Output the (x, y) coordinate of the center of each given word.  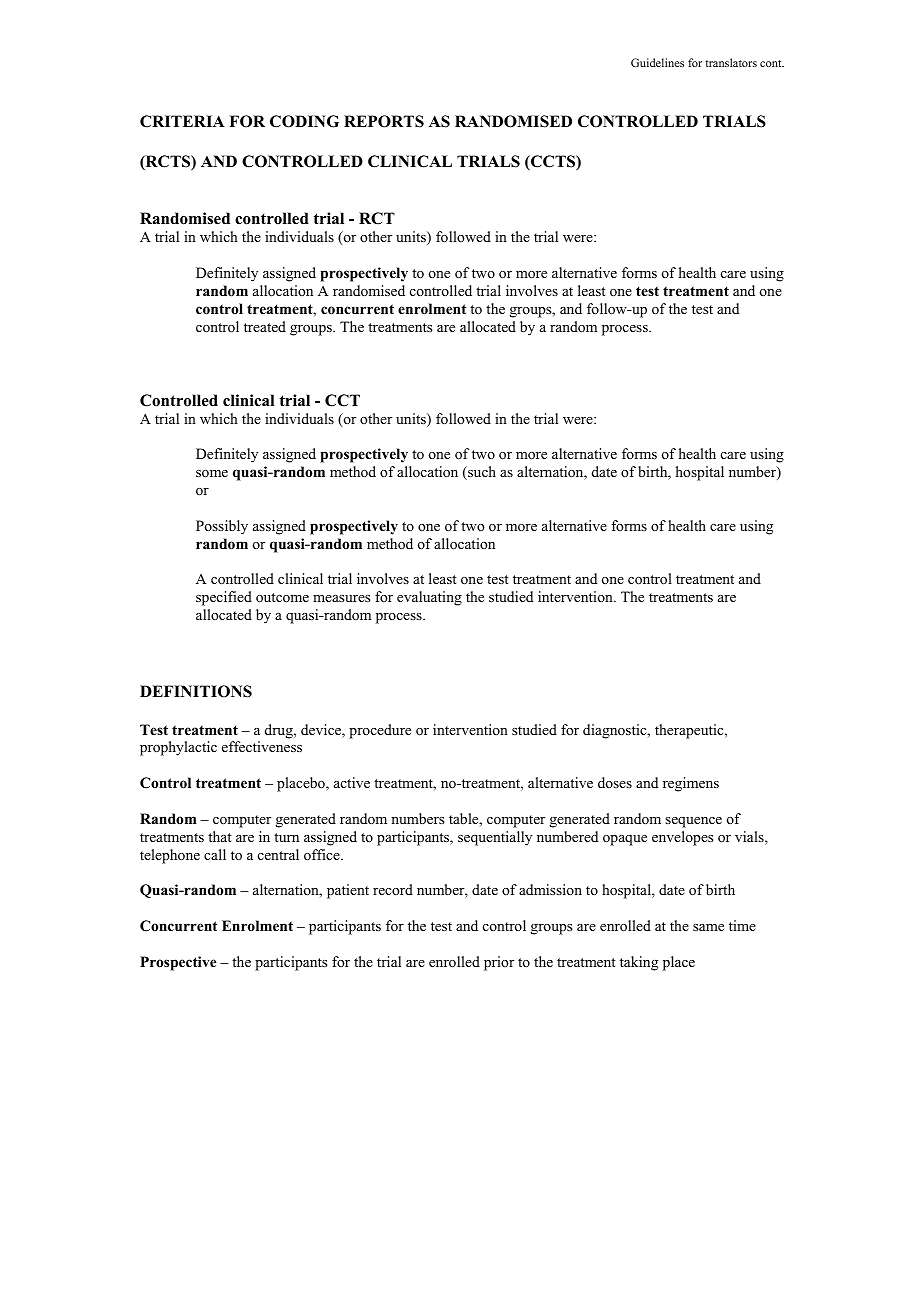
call (215, 854)
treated (265, 326)
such (481, 473)
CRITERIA (182, 121)
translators (731, 62)
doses (615, 782)
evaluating (429, 598)
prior (499, 963)
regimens (691, 784)
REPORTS (384, 121)
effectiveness (262, 746)
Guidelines (657, 62)
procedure (380, 731)
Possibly (222, 527)
